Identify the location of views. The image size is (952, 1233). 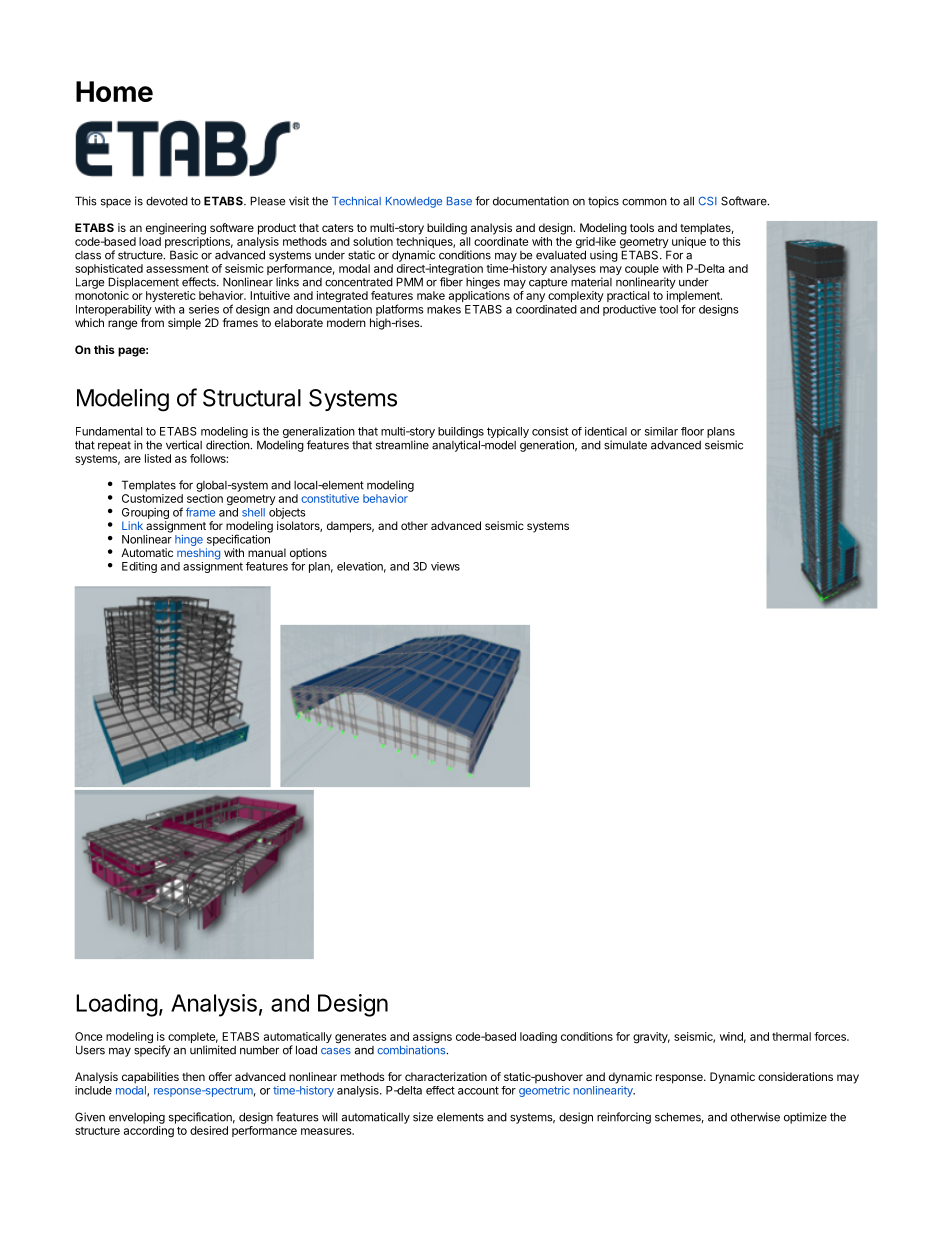
(445, 566).
